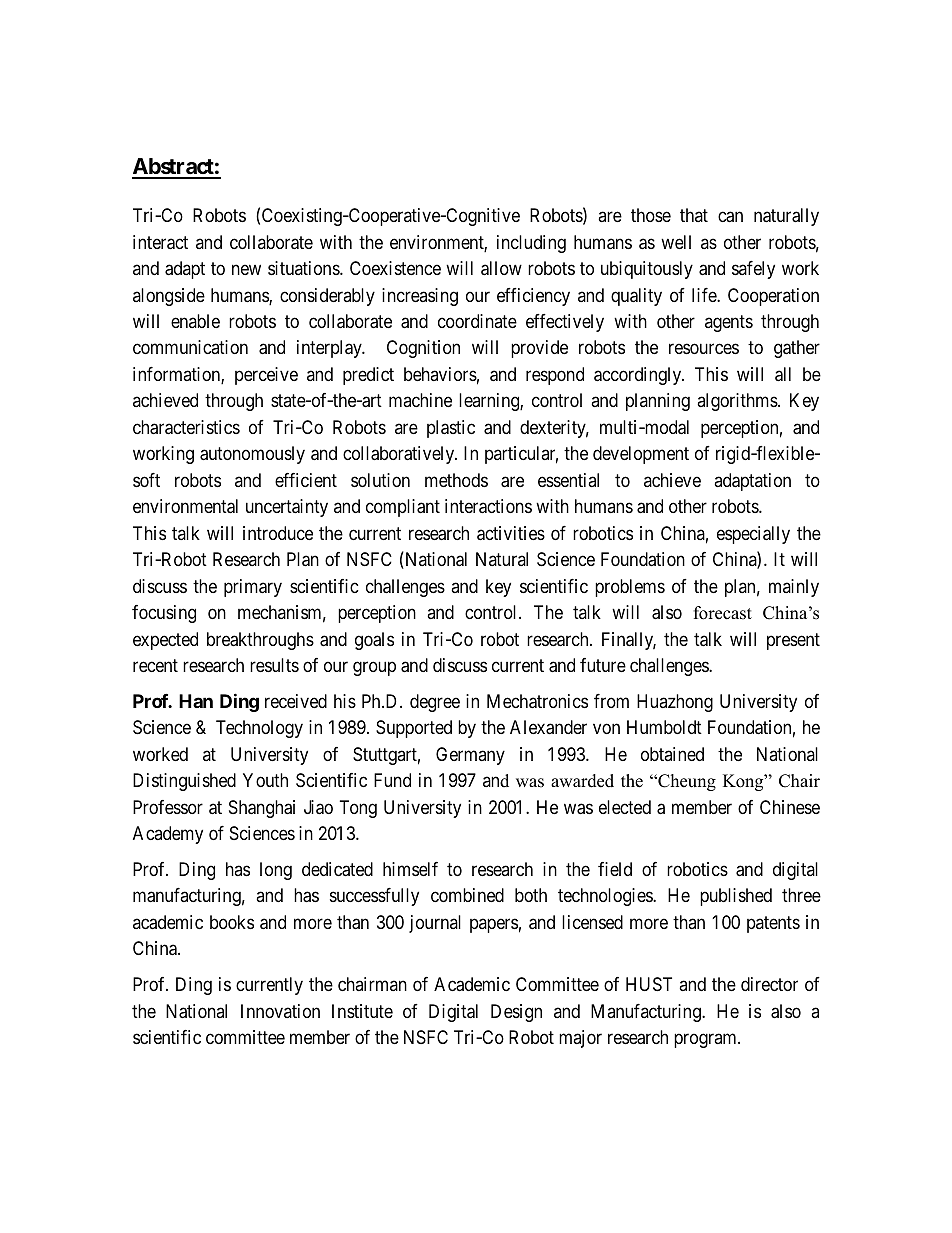 The height and width of the page is (1233, 952). I want to click on himself, so click(410, 869).
